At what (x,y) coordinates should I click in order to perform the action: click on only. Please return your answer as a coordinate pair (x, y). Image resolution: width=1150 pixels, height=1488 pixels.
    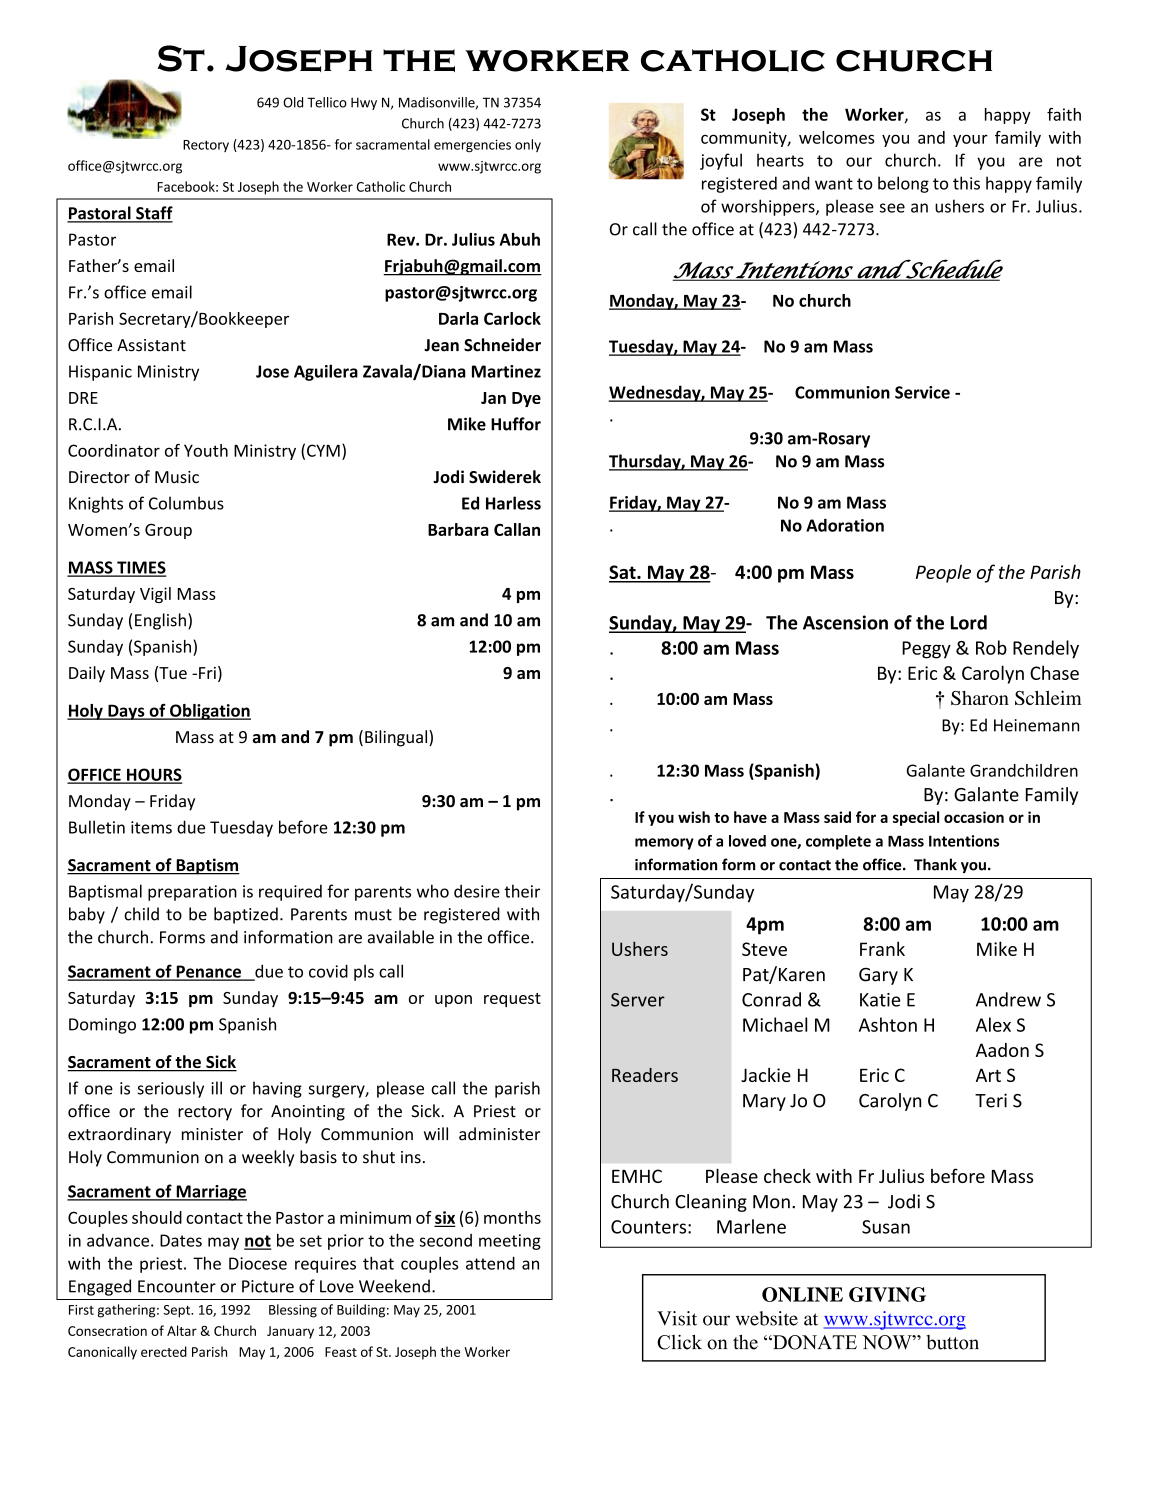
    Looking at the image, I should click on (528, 145).
